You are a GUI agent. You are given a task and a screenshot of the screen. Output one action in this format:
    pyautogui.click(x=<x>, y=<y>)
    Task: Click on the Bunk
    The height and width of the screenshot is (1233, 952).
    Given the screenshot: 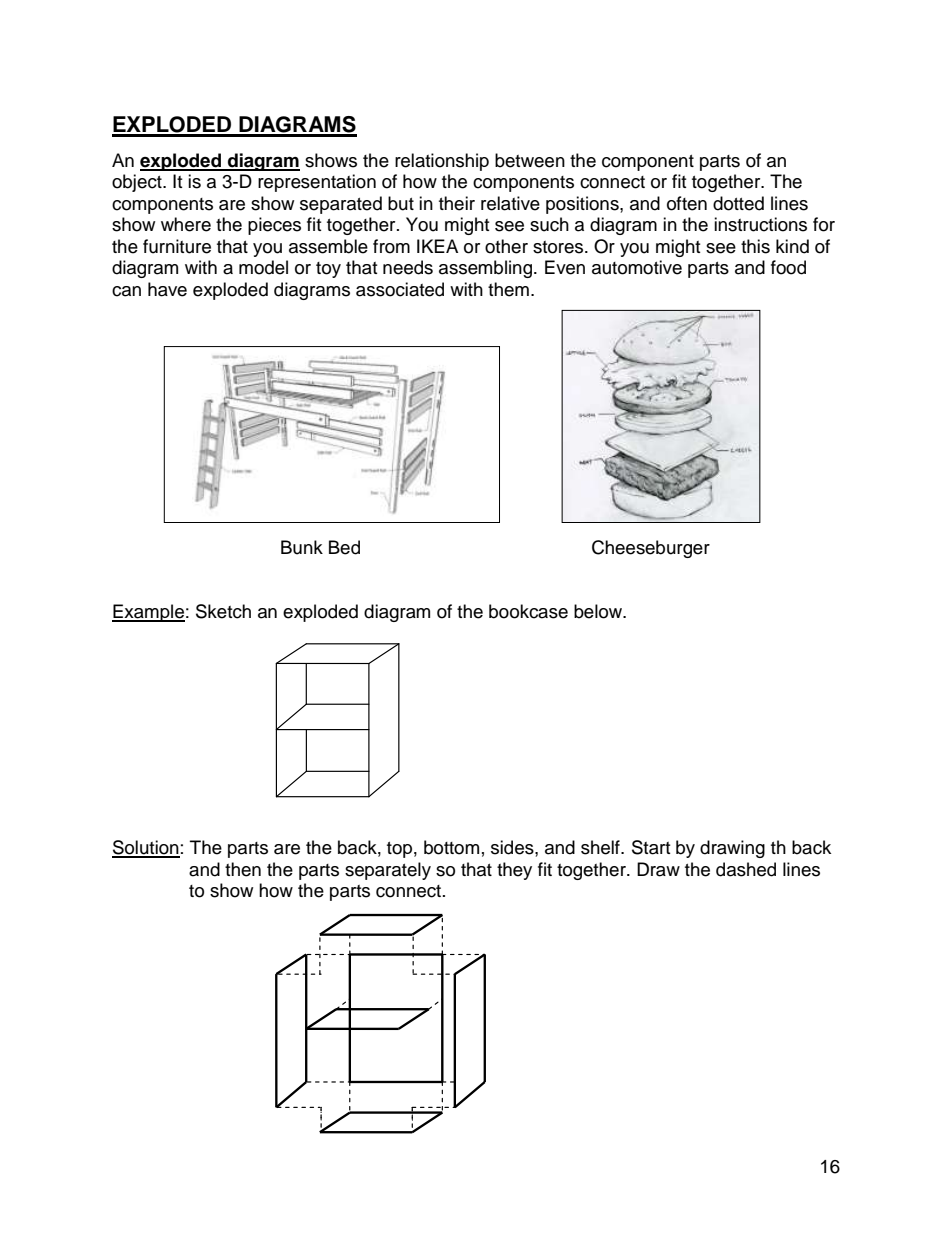 What is the action you would take?
    pyautogui.click(x=302, y=547)
